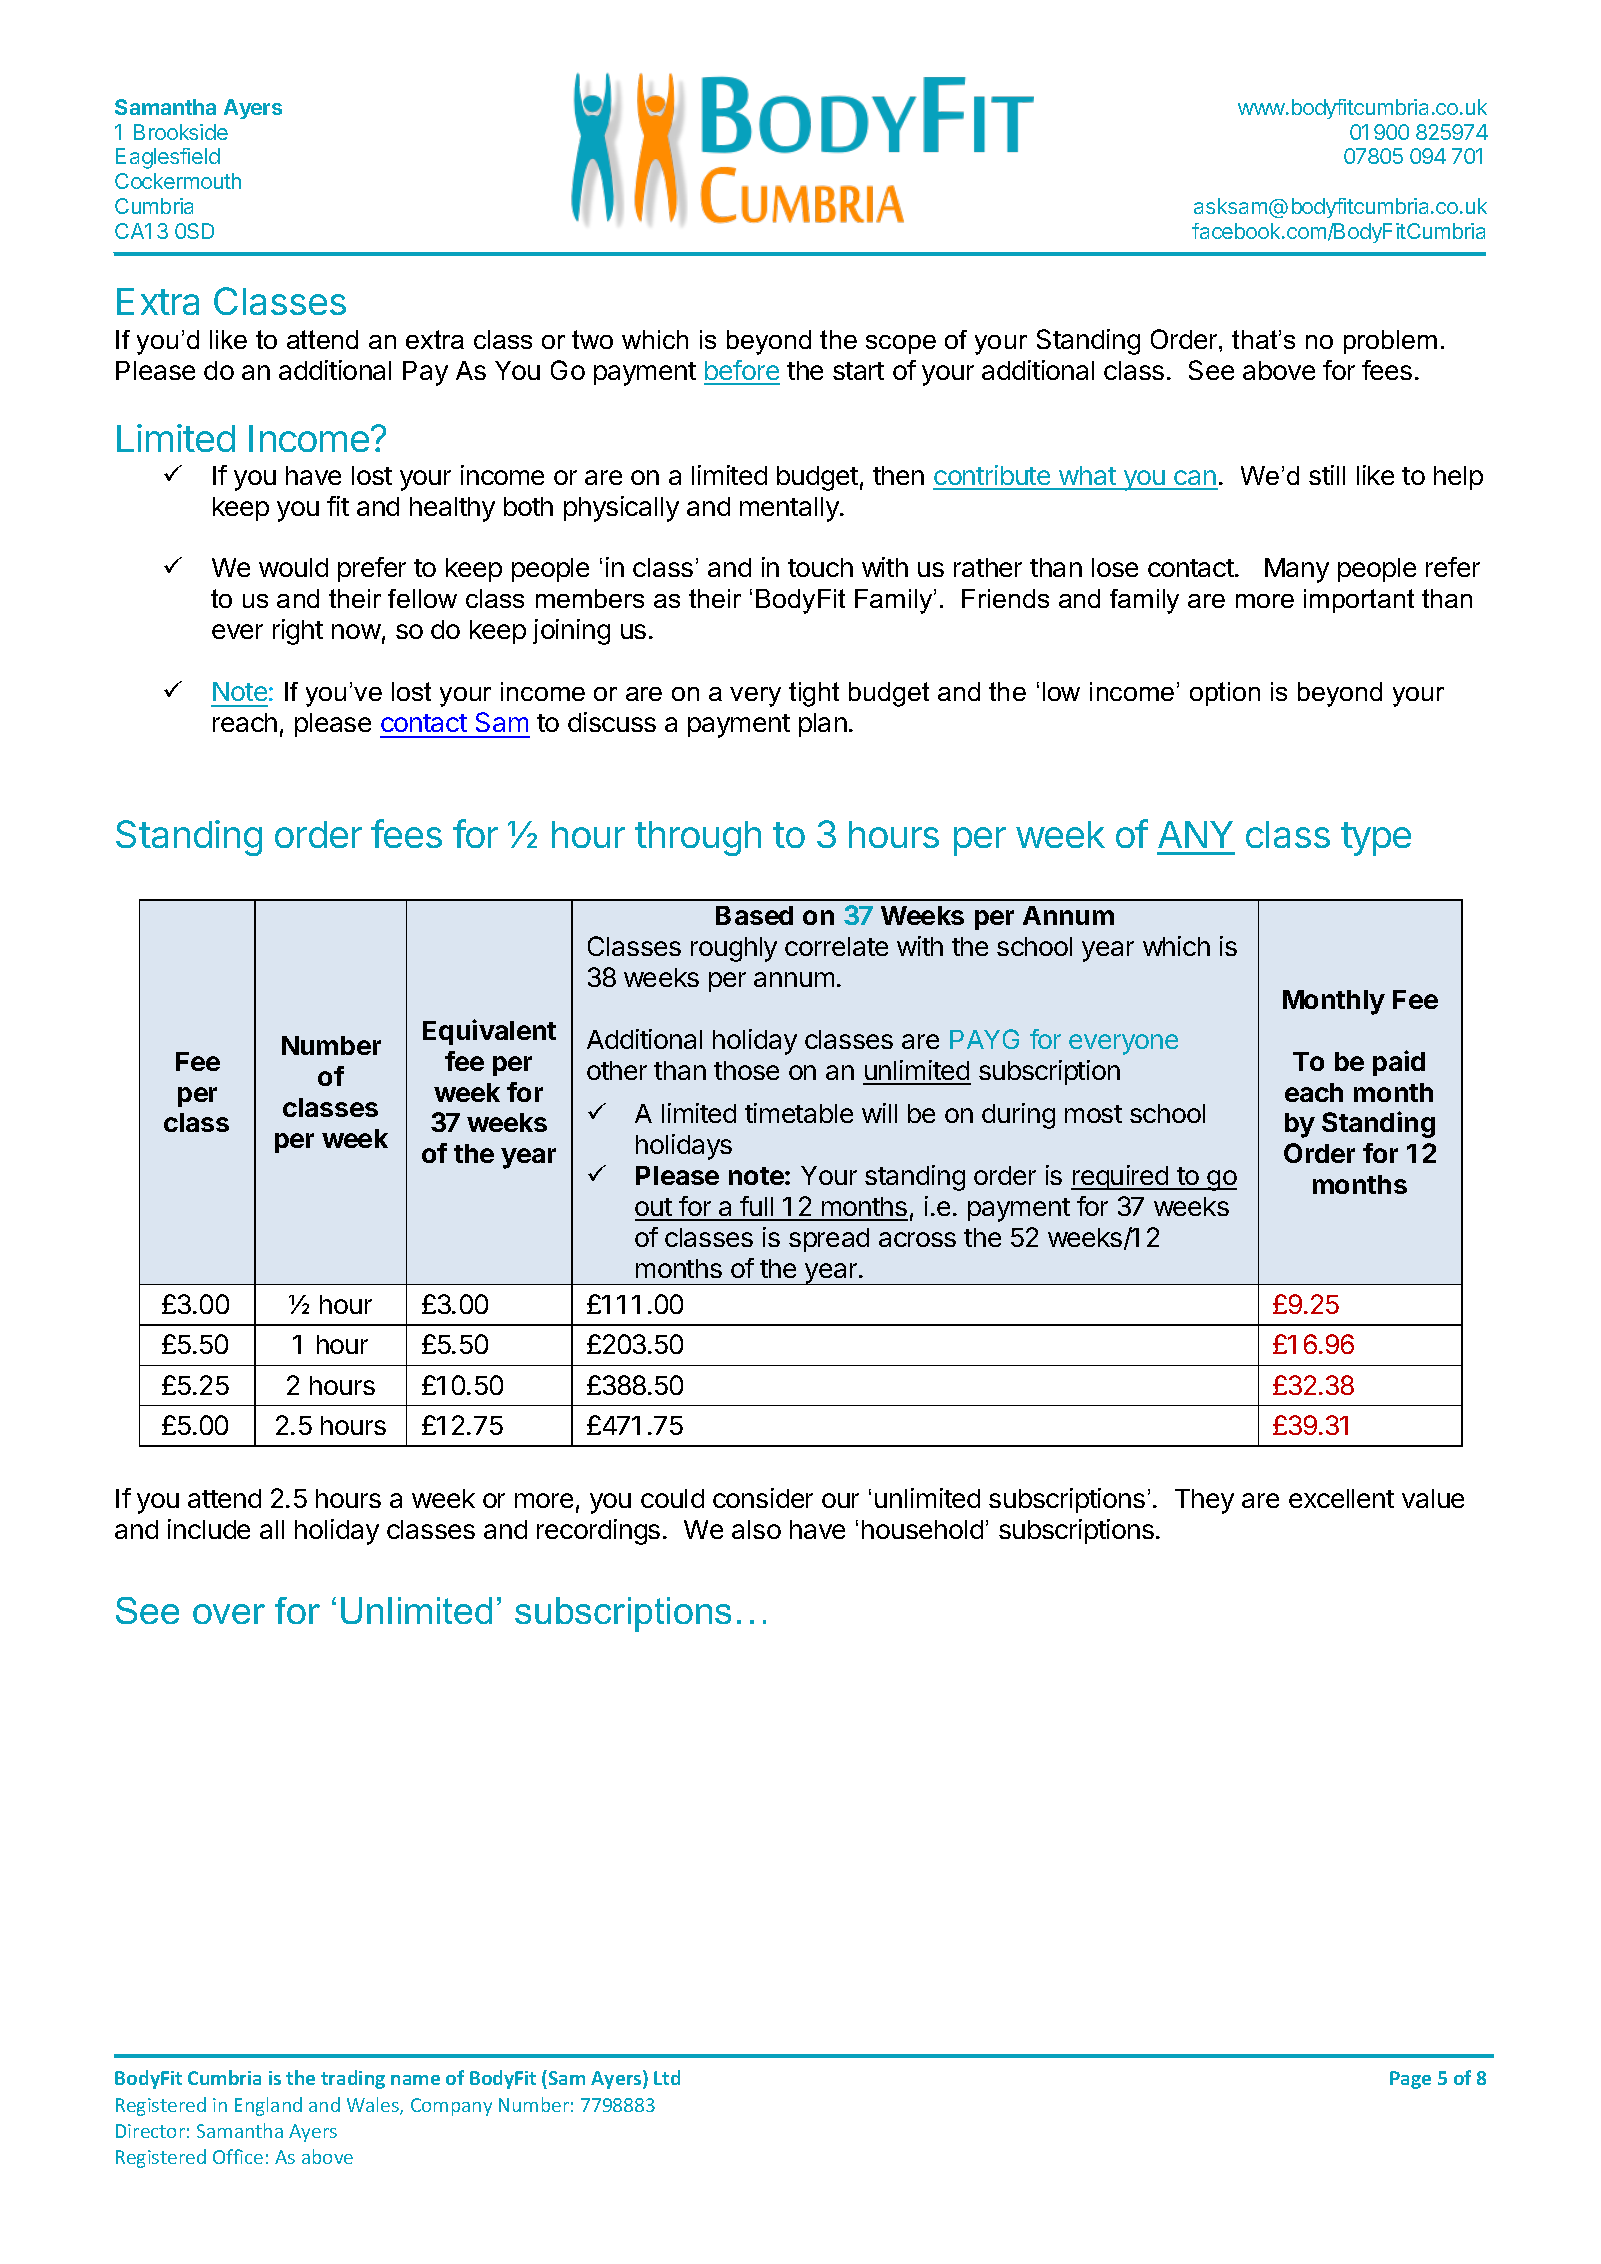 The height and width of the document is (2264, 1601). Describe the element at coordinates (1390, 342) in the document. I see `problem` at that location.
